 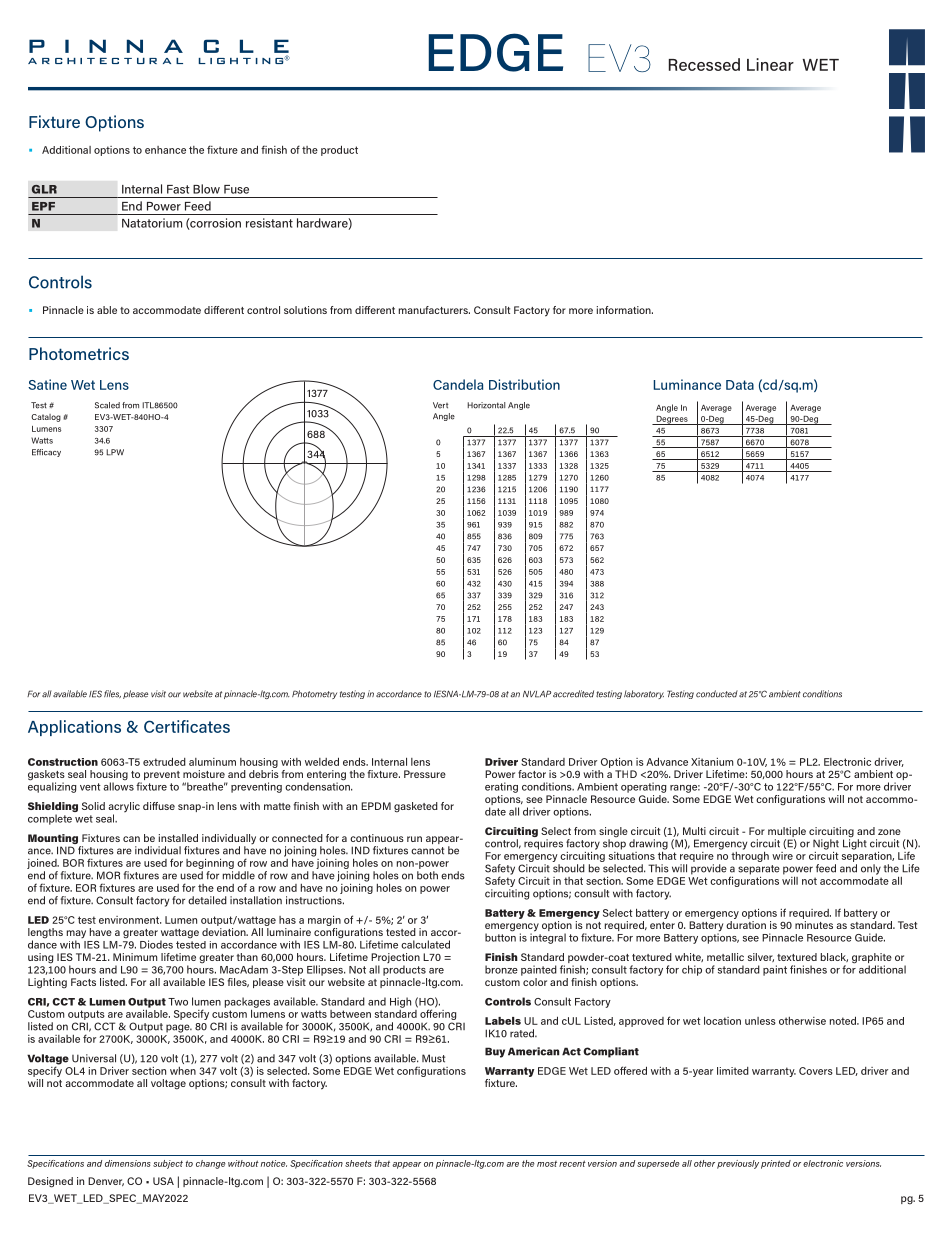 I want to click on accredited, so click(x=573, y=694).
